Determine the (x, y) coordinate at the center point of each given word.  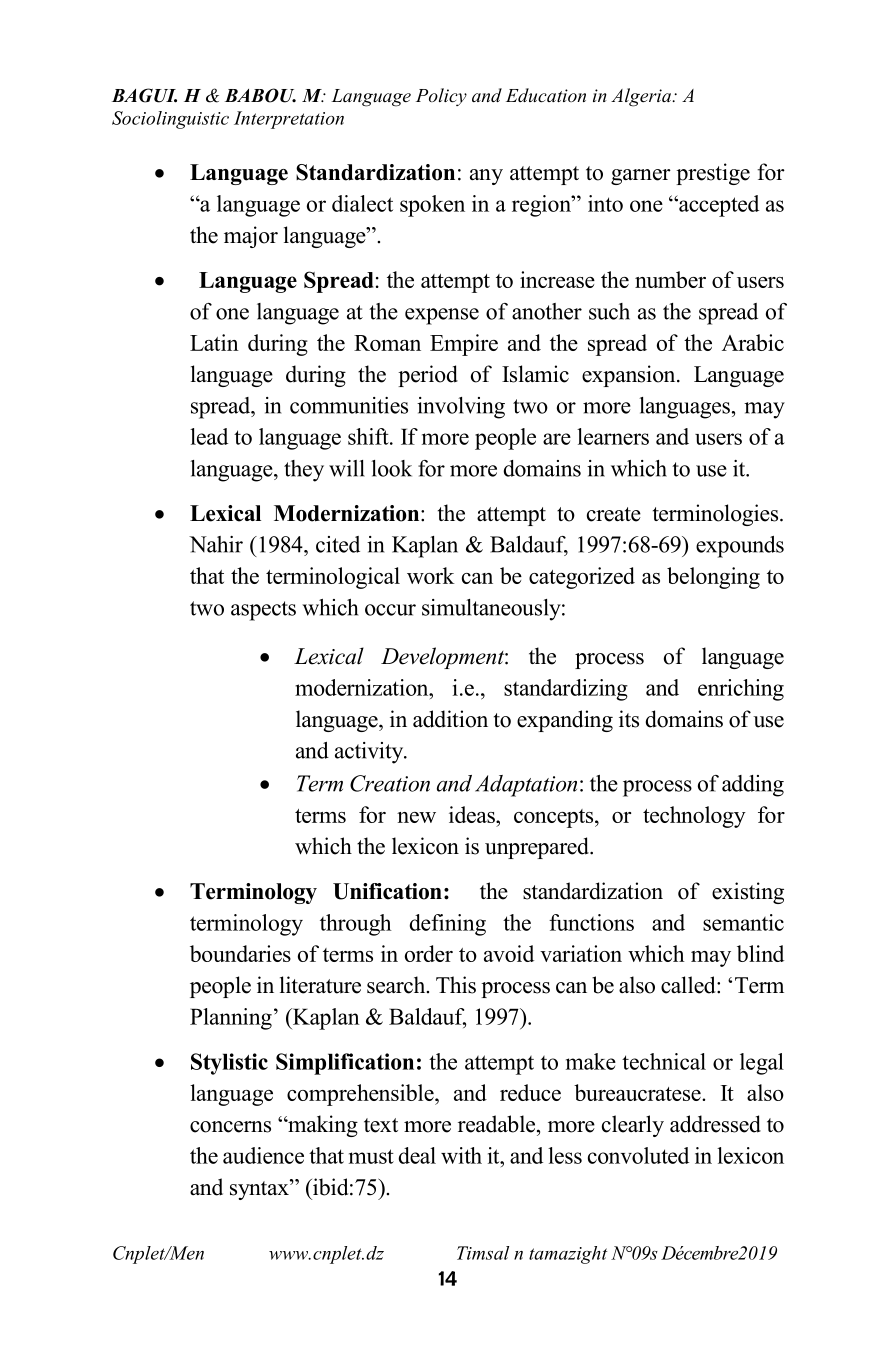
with (461, 1155)
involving (461, 408)
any (486, 177)
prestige (713, 174)
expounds (740, 547)
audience (263, 1155)
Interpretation (289, 120)
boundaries (240, 953)
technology (694, 817)
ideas (473, 814)
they (304, 471)
